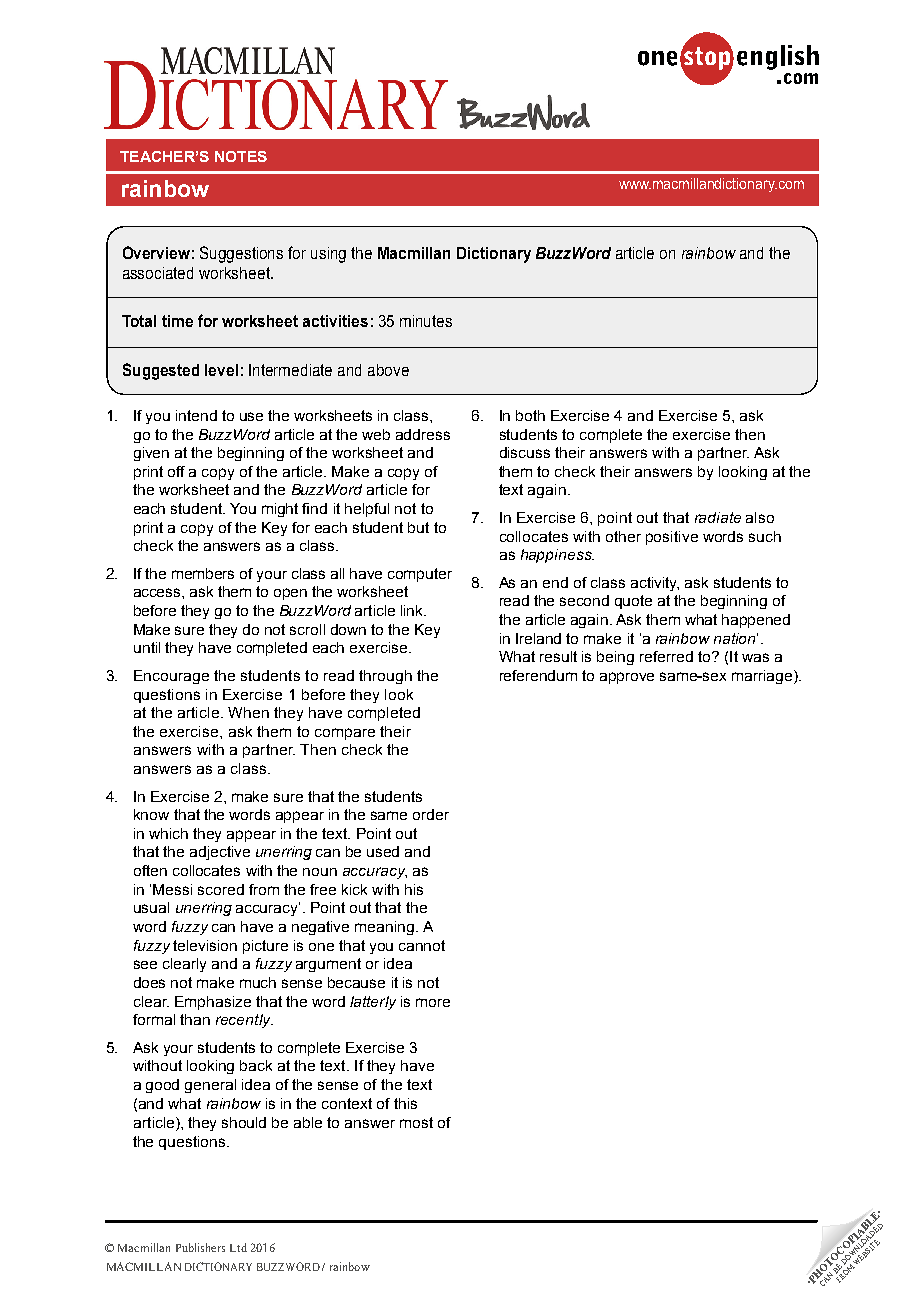  I want to click on through, so click(385, 677).
